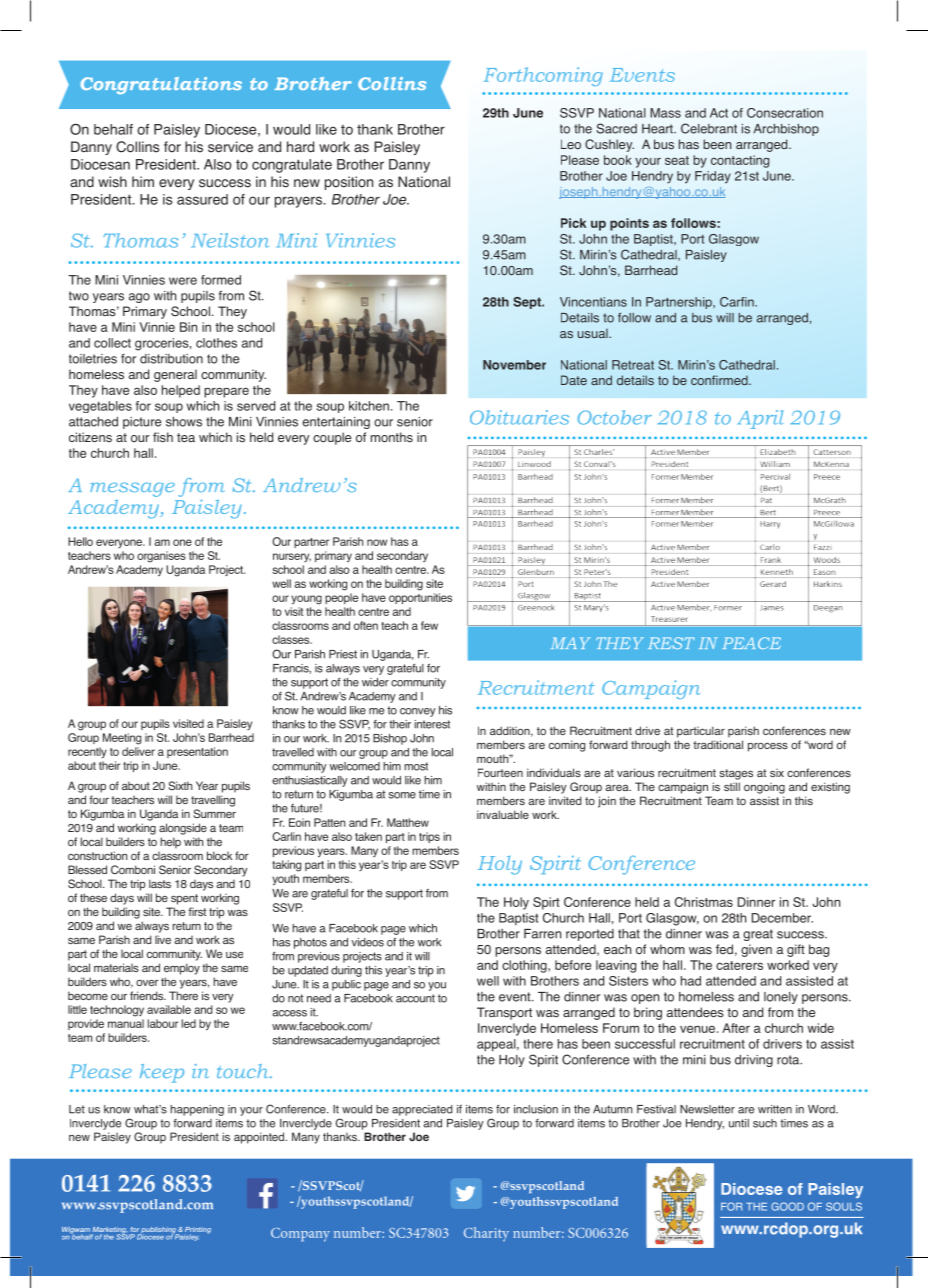 The height and width of the screenshot is (1288, 928). What do you see at coordinates (197, 1231) in the screenshot?
I see `Printing` at bounding box center [197, 1231].
